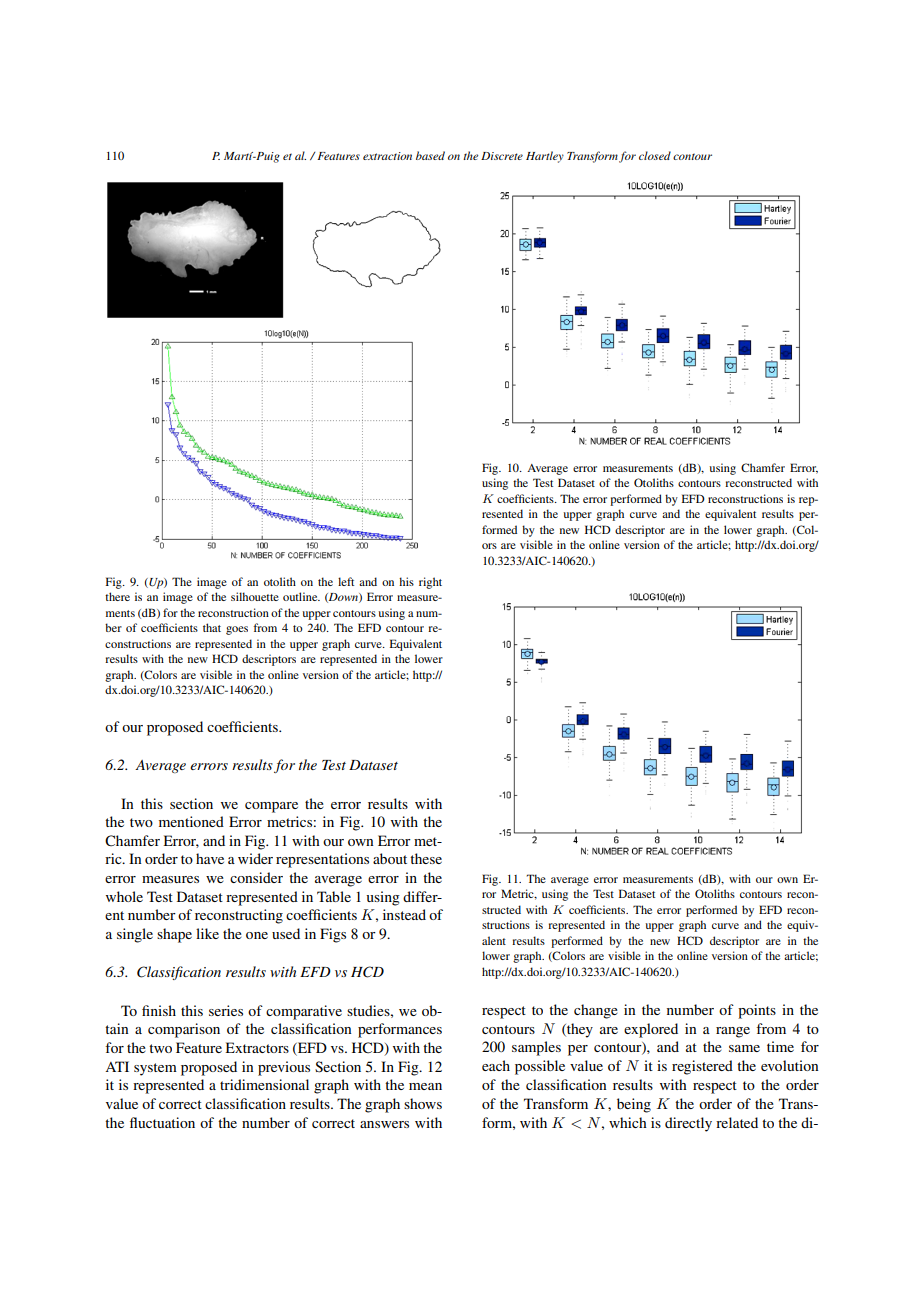  Describe the element at coordinates (162, 1122) in the document. I see `fluctuation` at that location.
